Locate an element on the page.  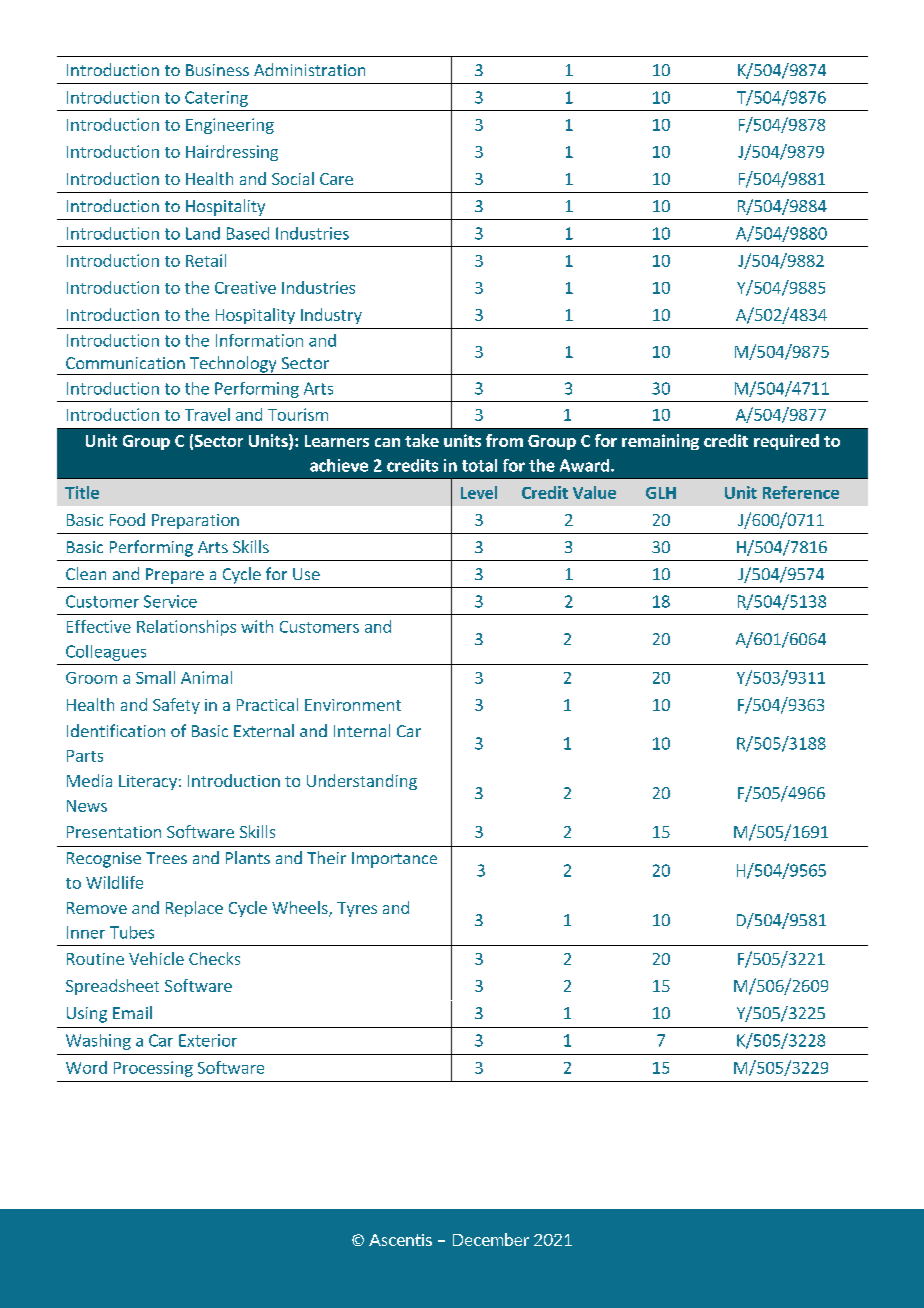
Care is located at coordinates (336, 179).
